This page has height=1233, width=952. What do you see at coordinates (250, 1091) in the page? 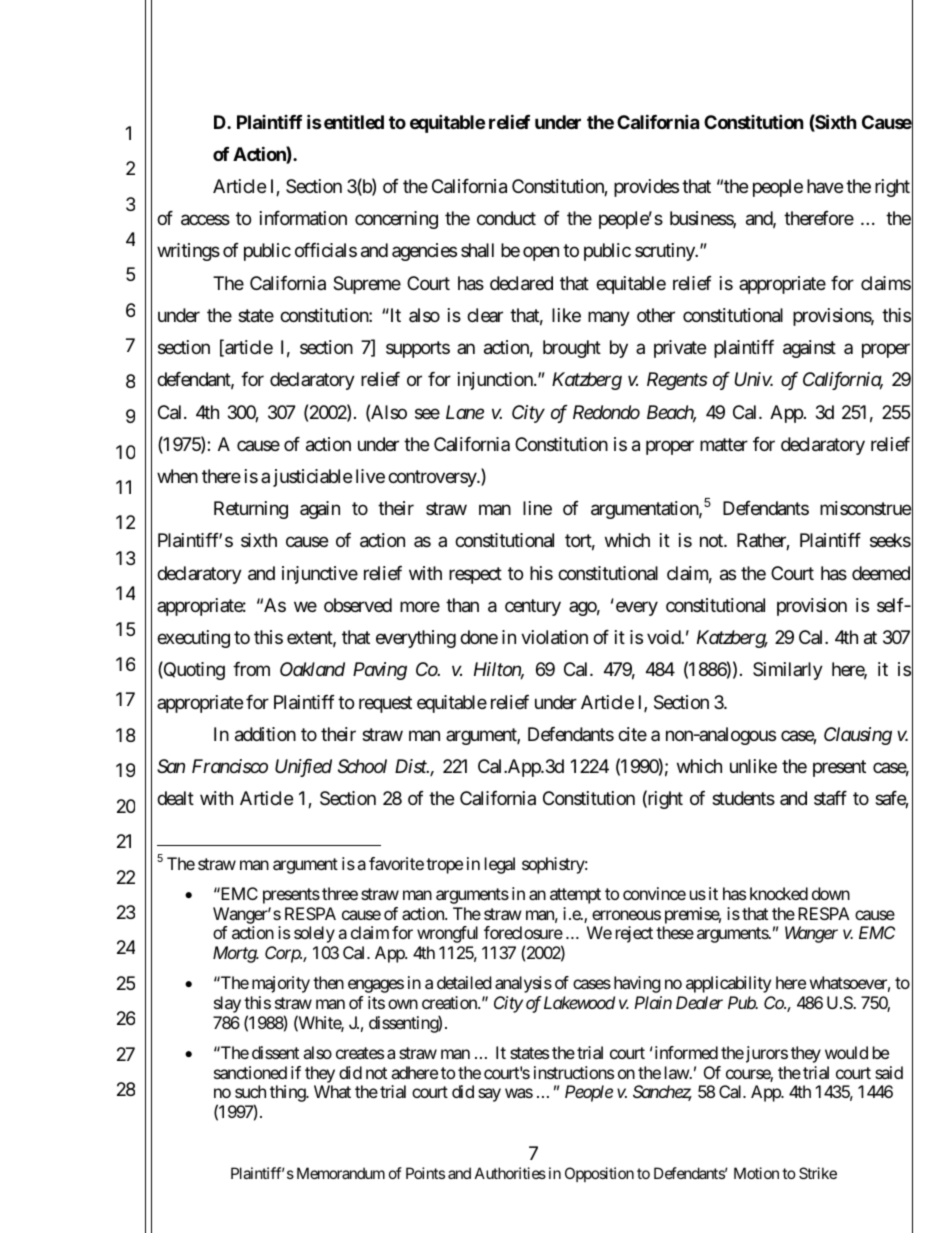
I see `such` at bounding box center [250, 1091].
